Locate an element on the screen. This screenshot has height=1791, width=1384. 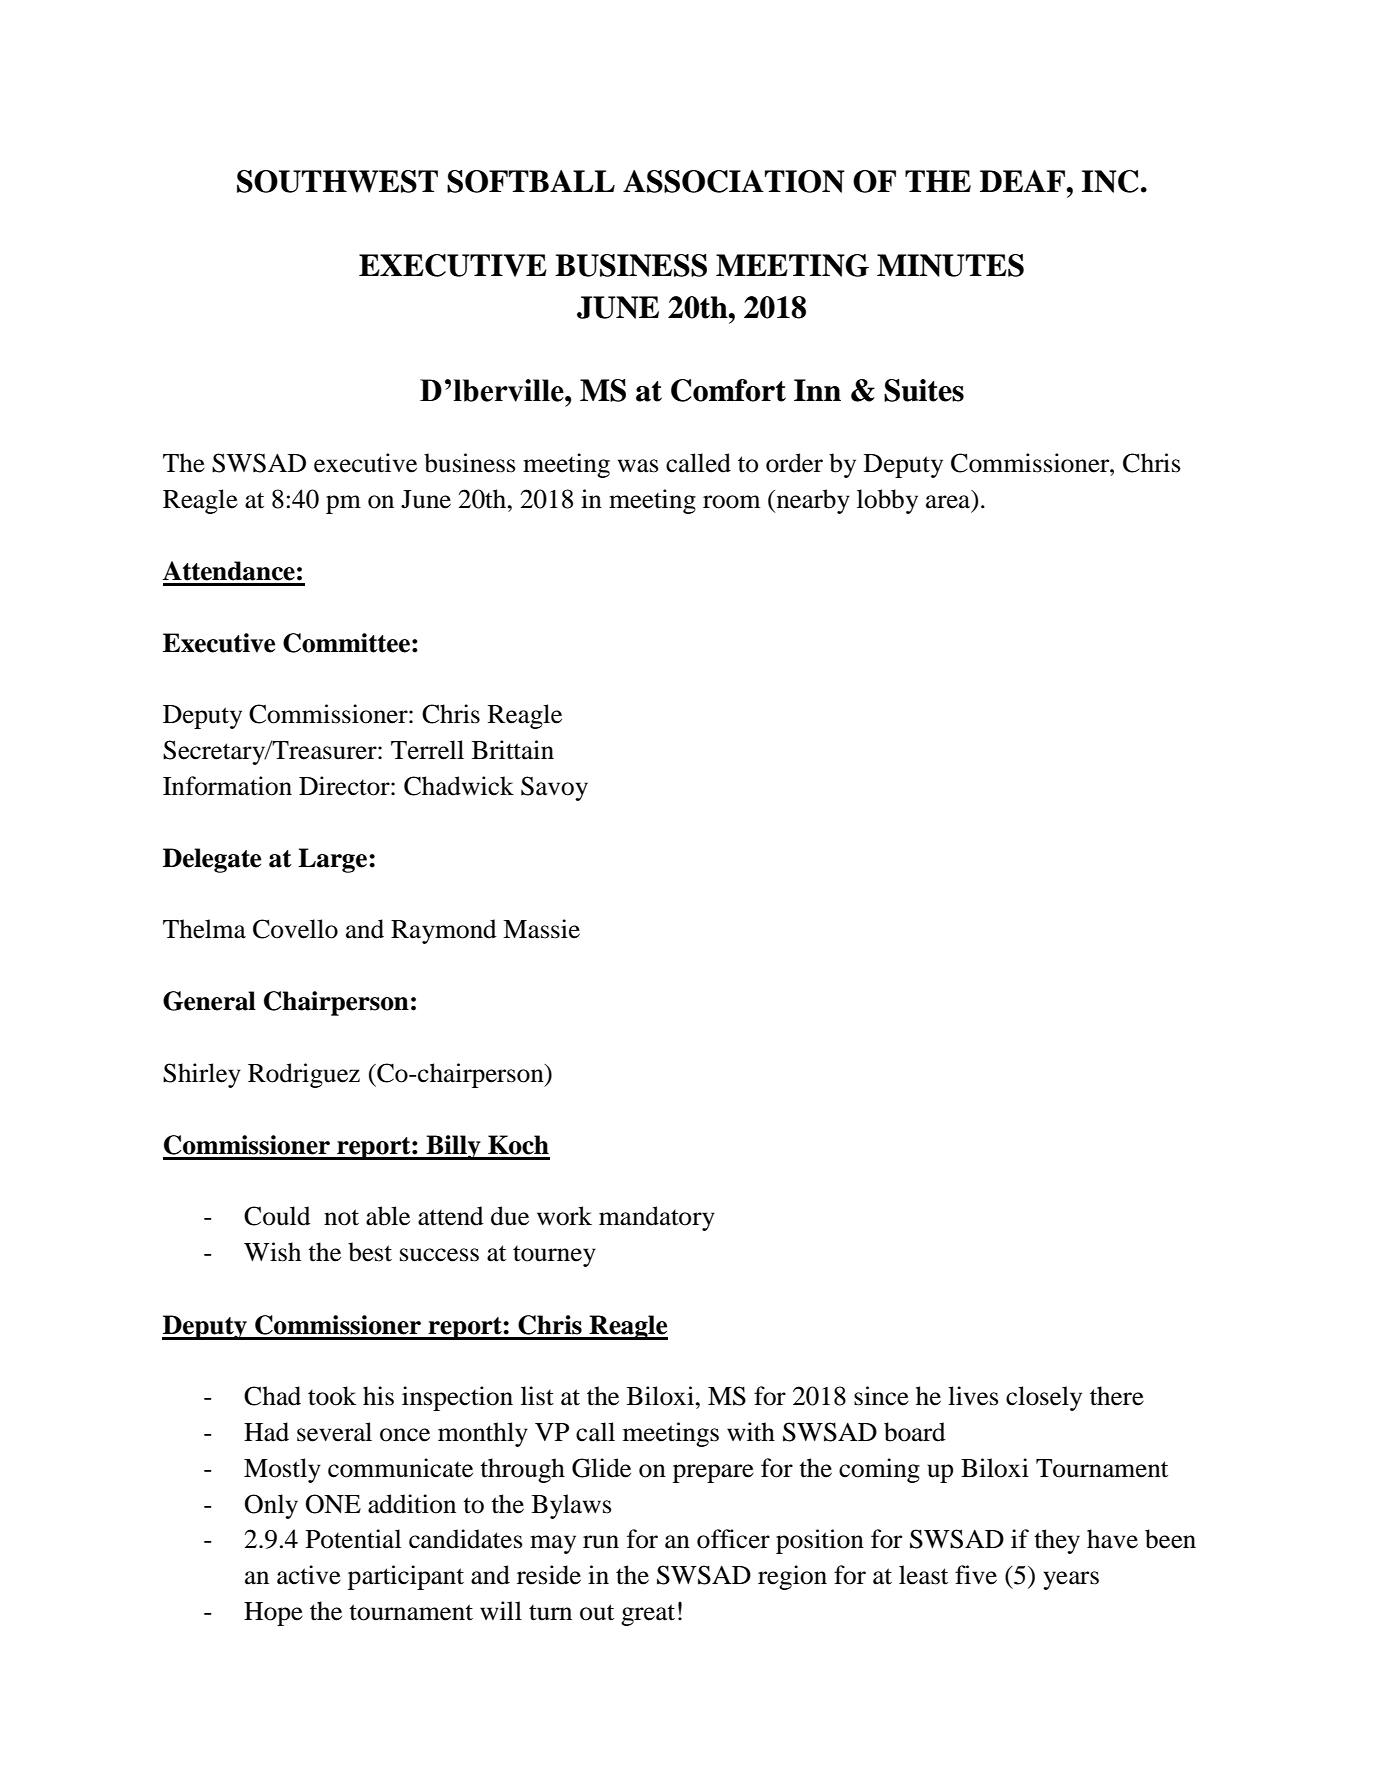
ASSOCIATION is located at coordinates (734, 181).
